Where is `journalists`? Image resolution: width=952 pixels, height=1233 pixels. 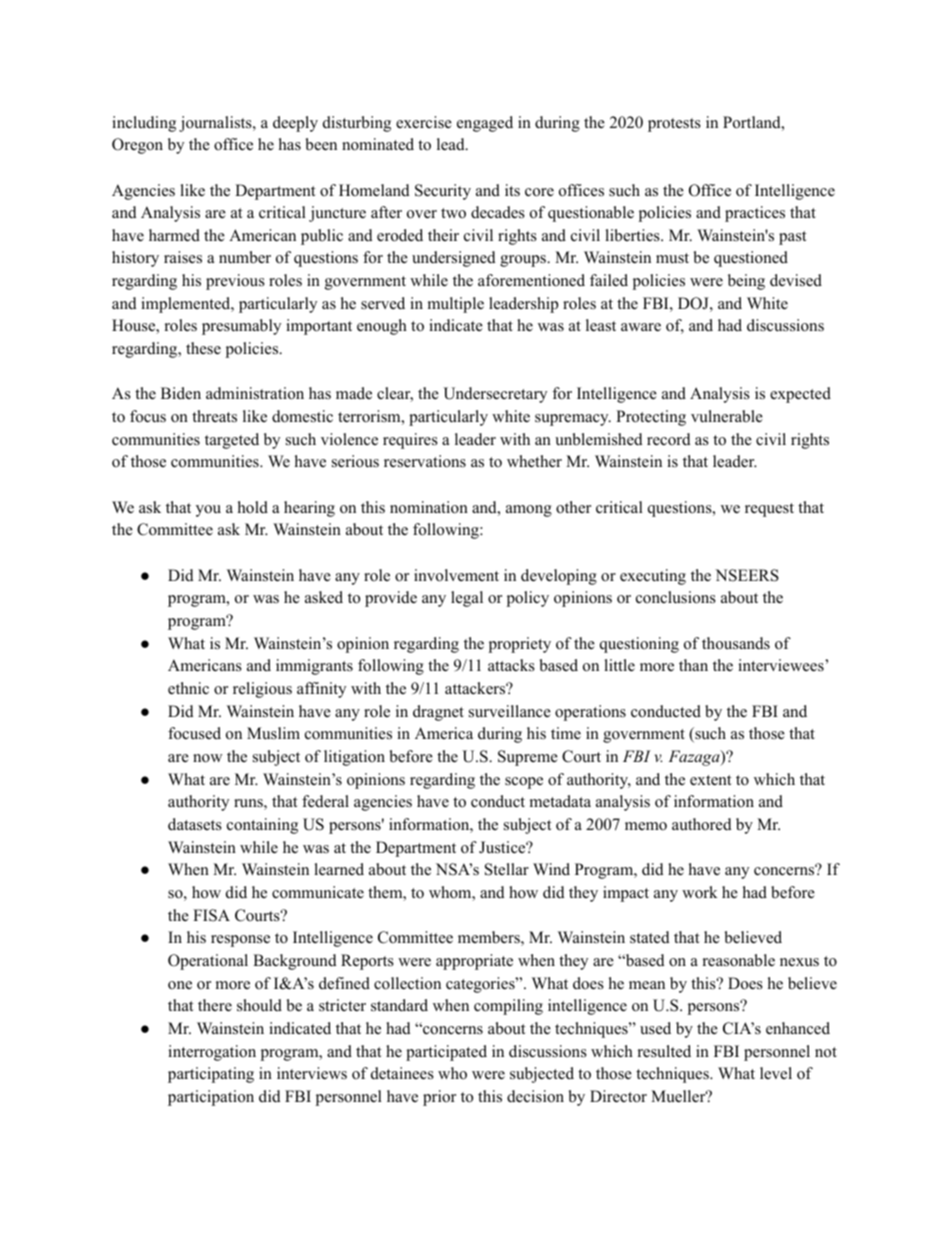
journalists is located at coordinates (216, 124).
